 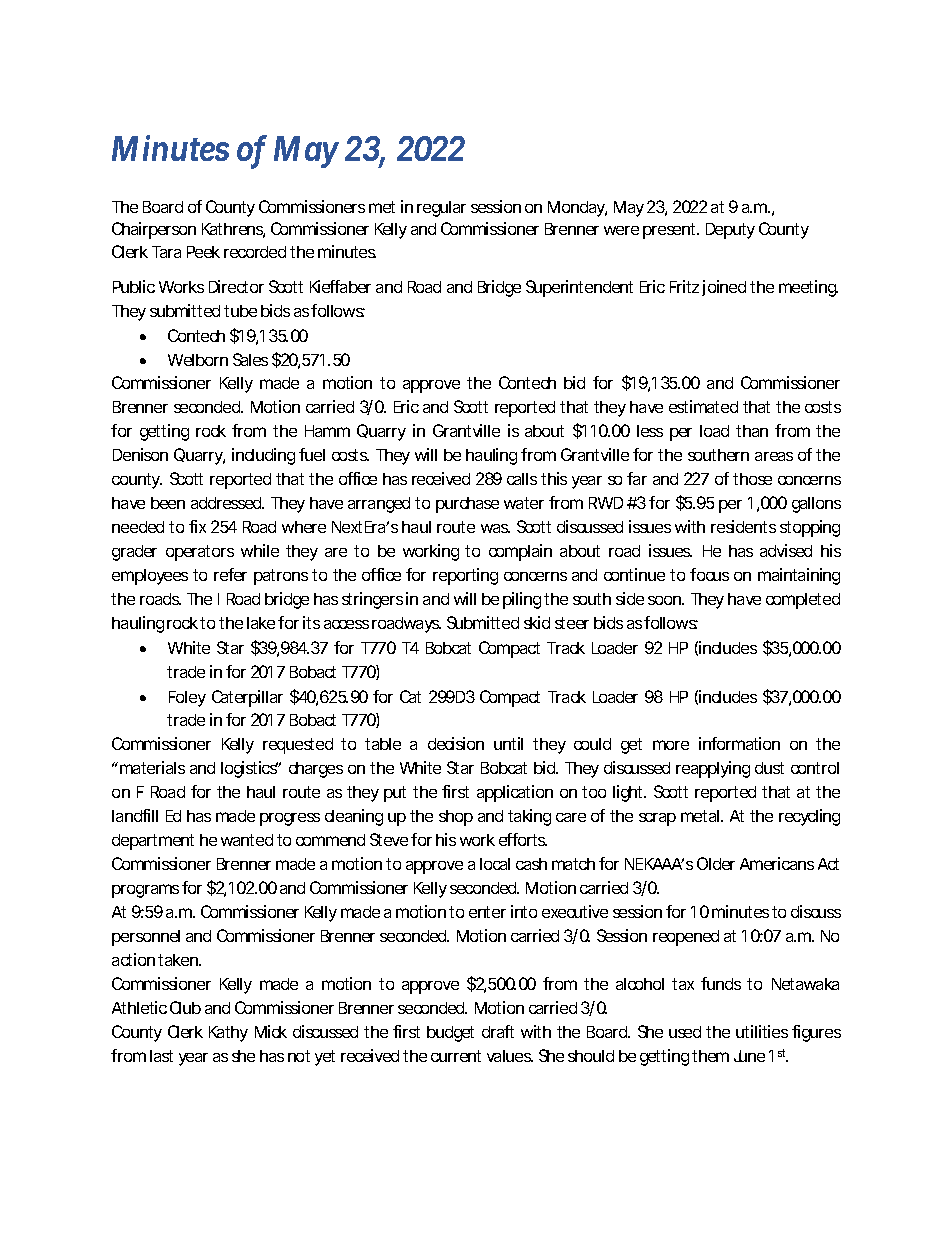 What do you see at coordinates (701, 816) in the screenshot?
I see `metal` at bounding box center [701, 816].
